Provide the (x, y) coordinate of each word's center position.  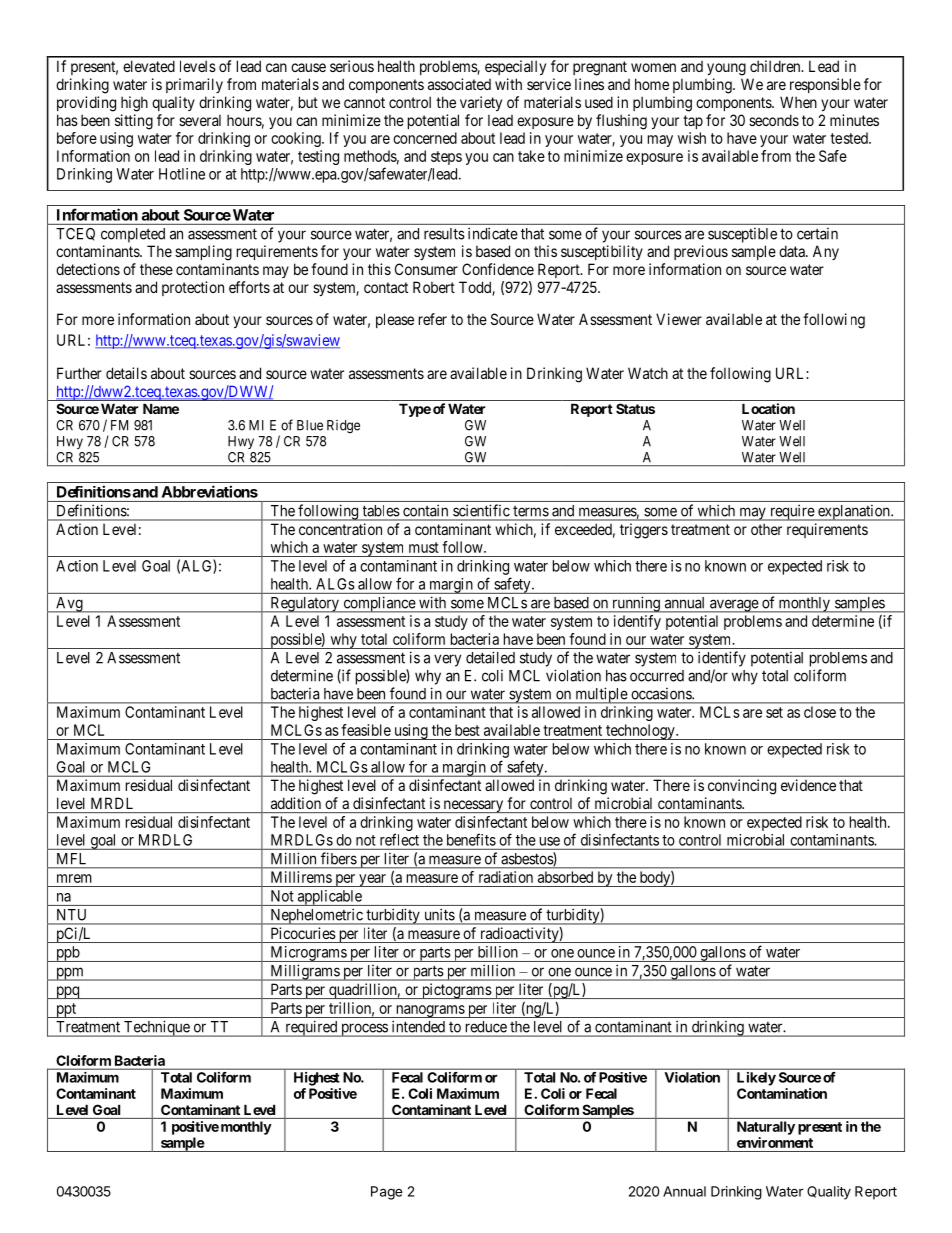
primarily (194, 85)
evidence (808, 785)
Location (768, 408)
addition (296, 803)
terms (531, 511)
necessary (473, 806)
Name (161, 408)
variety (481, 103)
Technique (157, 1028)
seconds (774, 120)
